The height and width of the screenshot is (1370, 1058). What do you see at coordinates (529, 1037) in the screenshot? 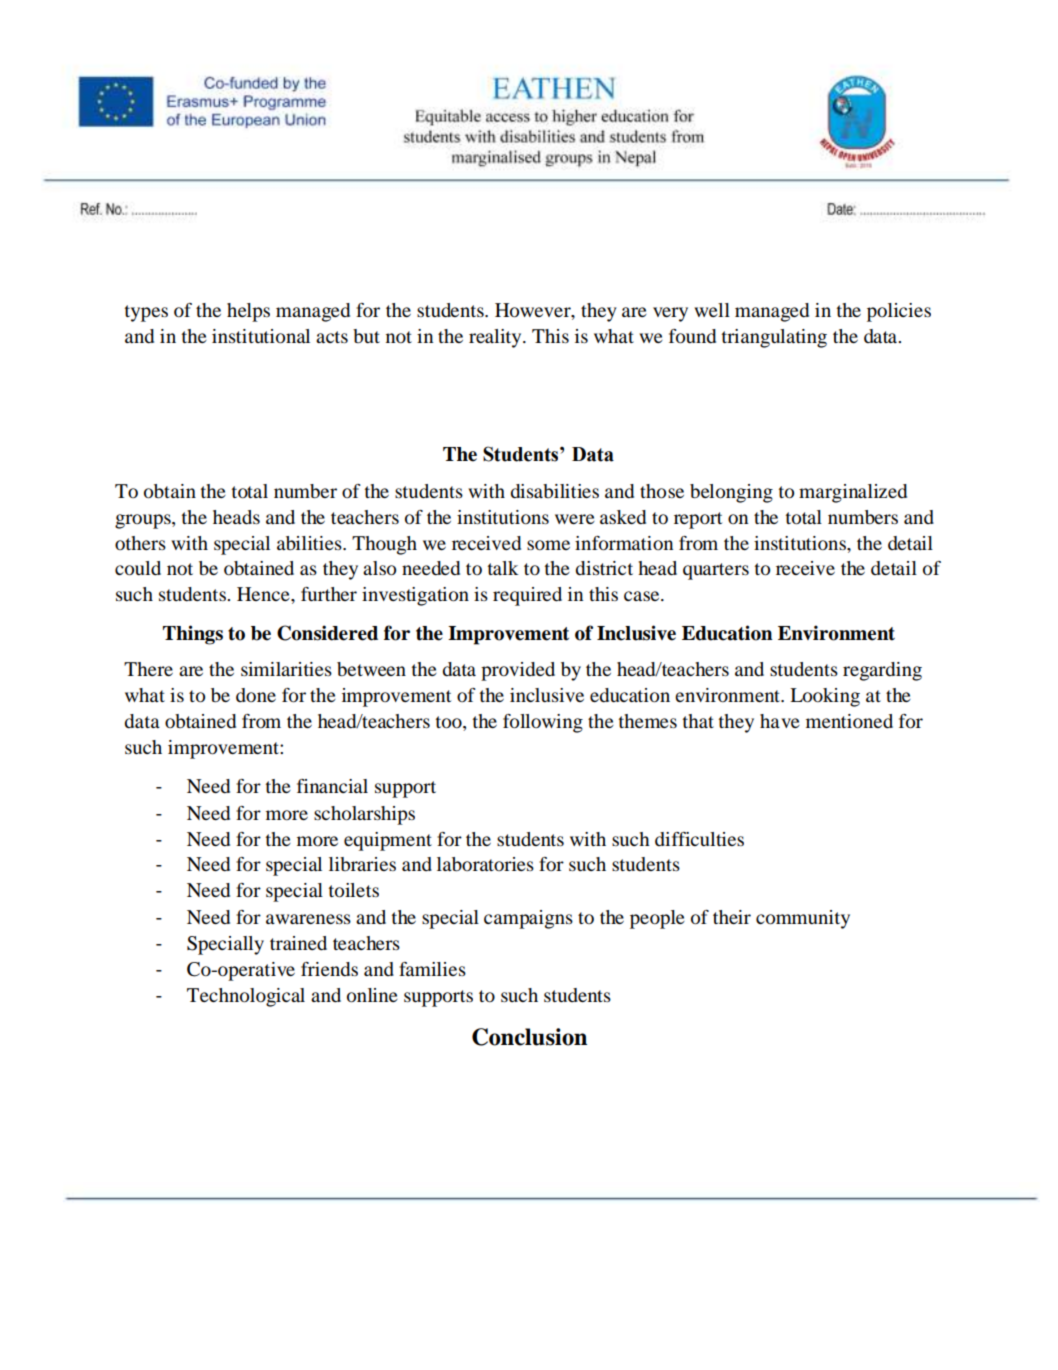
I see `Conclusion` at bounding box center [529, 1037].
